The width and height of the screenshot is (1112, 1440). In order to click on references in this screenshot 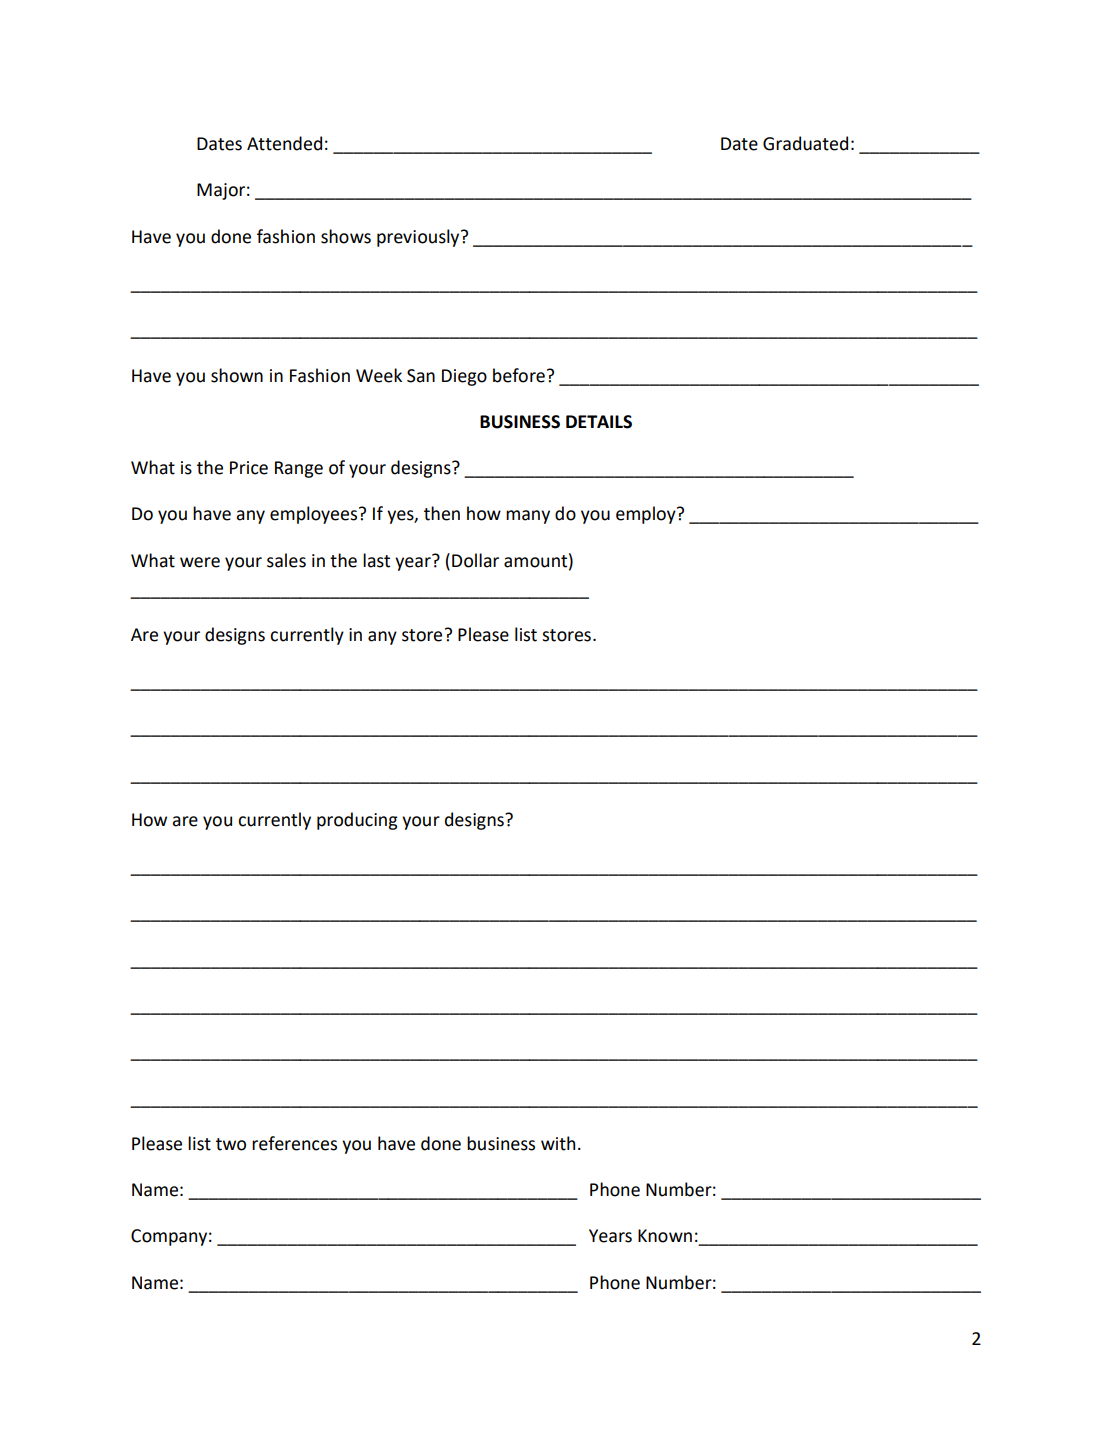, I will do `click(294, 1143)`.
